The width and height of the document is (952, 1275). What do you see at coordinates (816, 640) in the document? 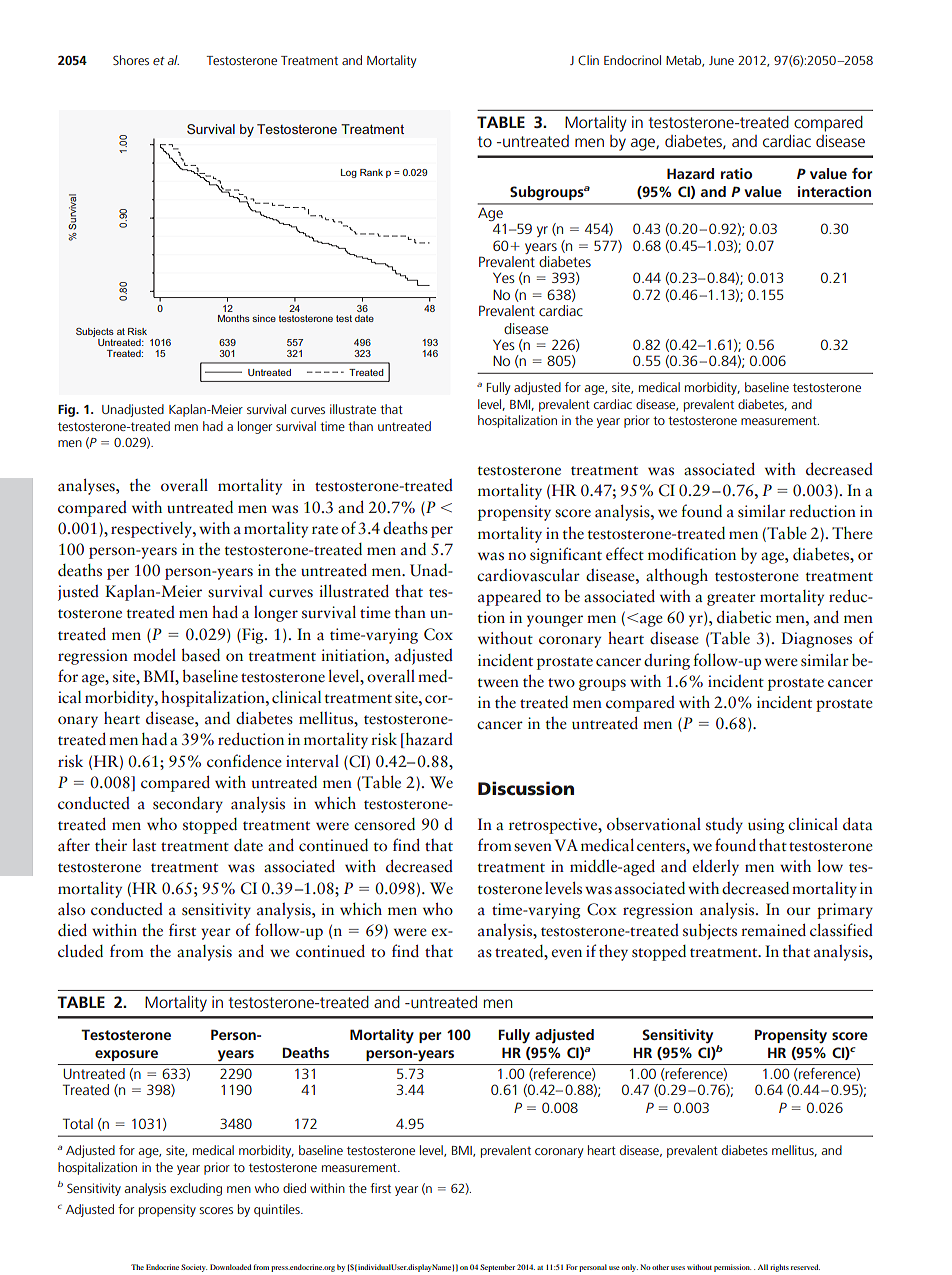
I see `Diagnoses` at bounding box center [816, 640].
